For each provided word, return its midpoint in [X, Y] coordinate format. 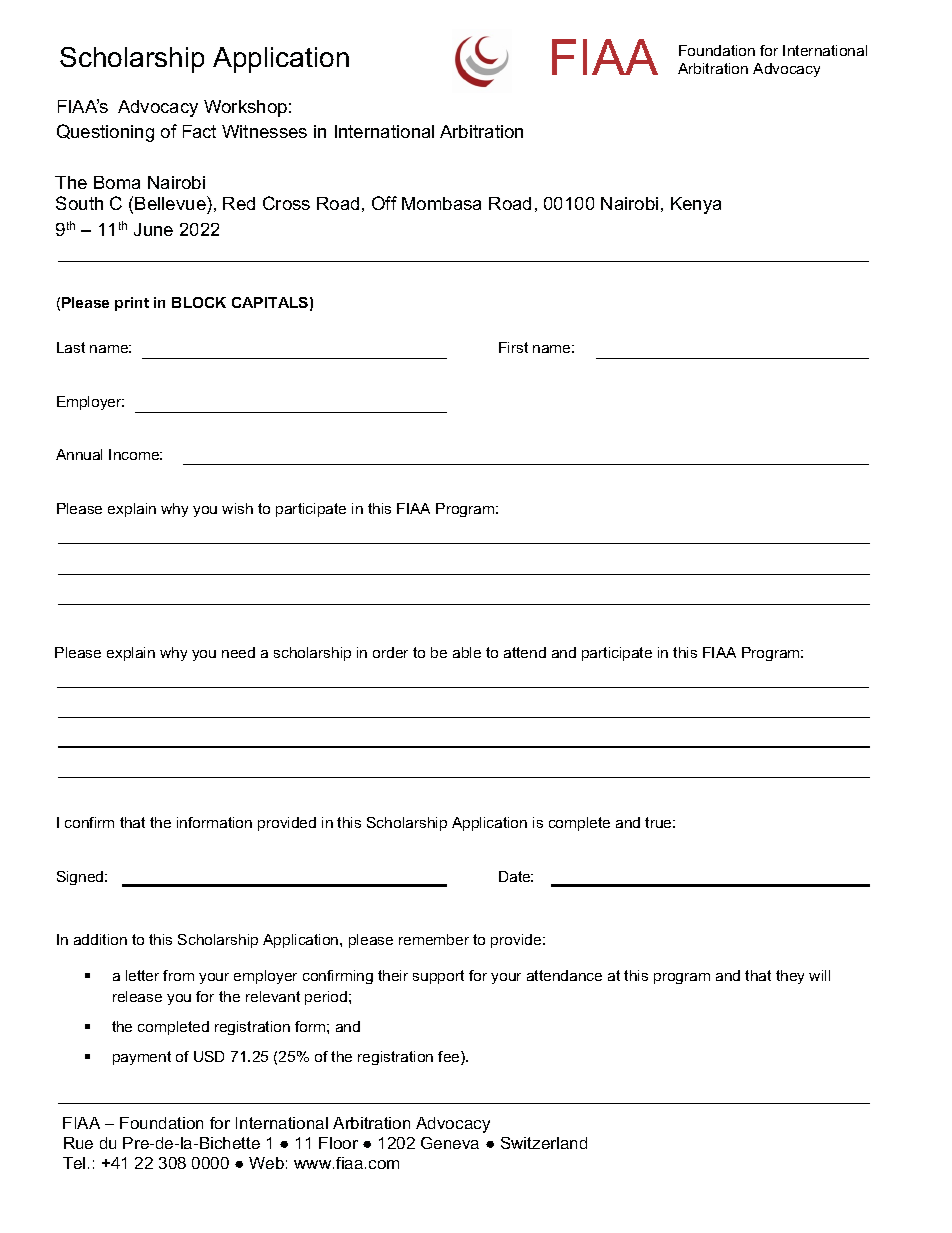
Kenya [696, 205]
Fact [199, 131]
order [390, 652]
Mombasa [441, 203]
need [238, 652]
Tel [74, 1163]
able [467, 652]
